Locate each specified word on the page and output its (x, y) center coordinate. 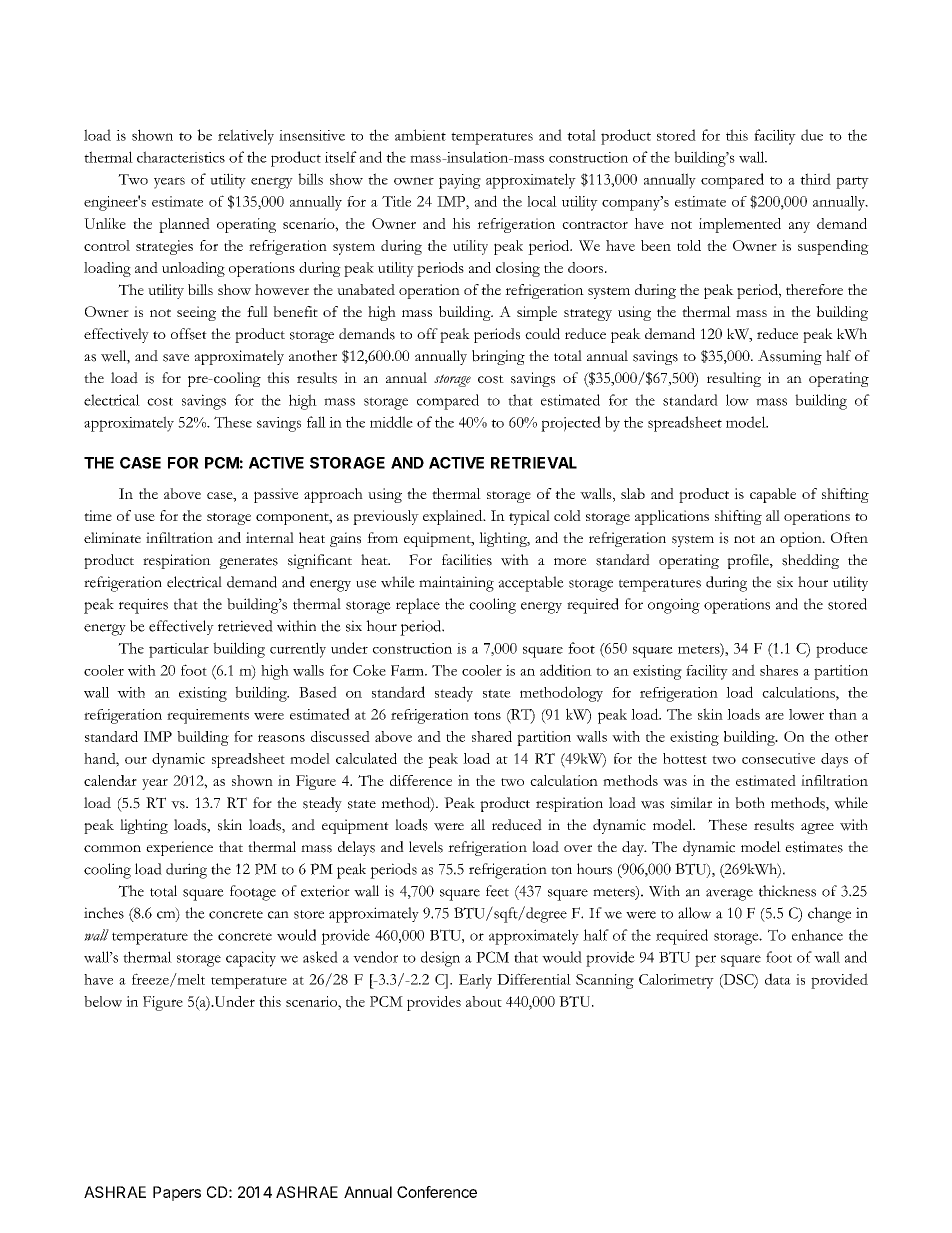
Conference (437, 1192)
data (778, 979)
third (815, 179)
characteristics (181, 157)
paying (460, 181)
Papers (177, 1193)
